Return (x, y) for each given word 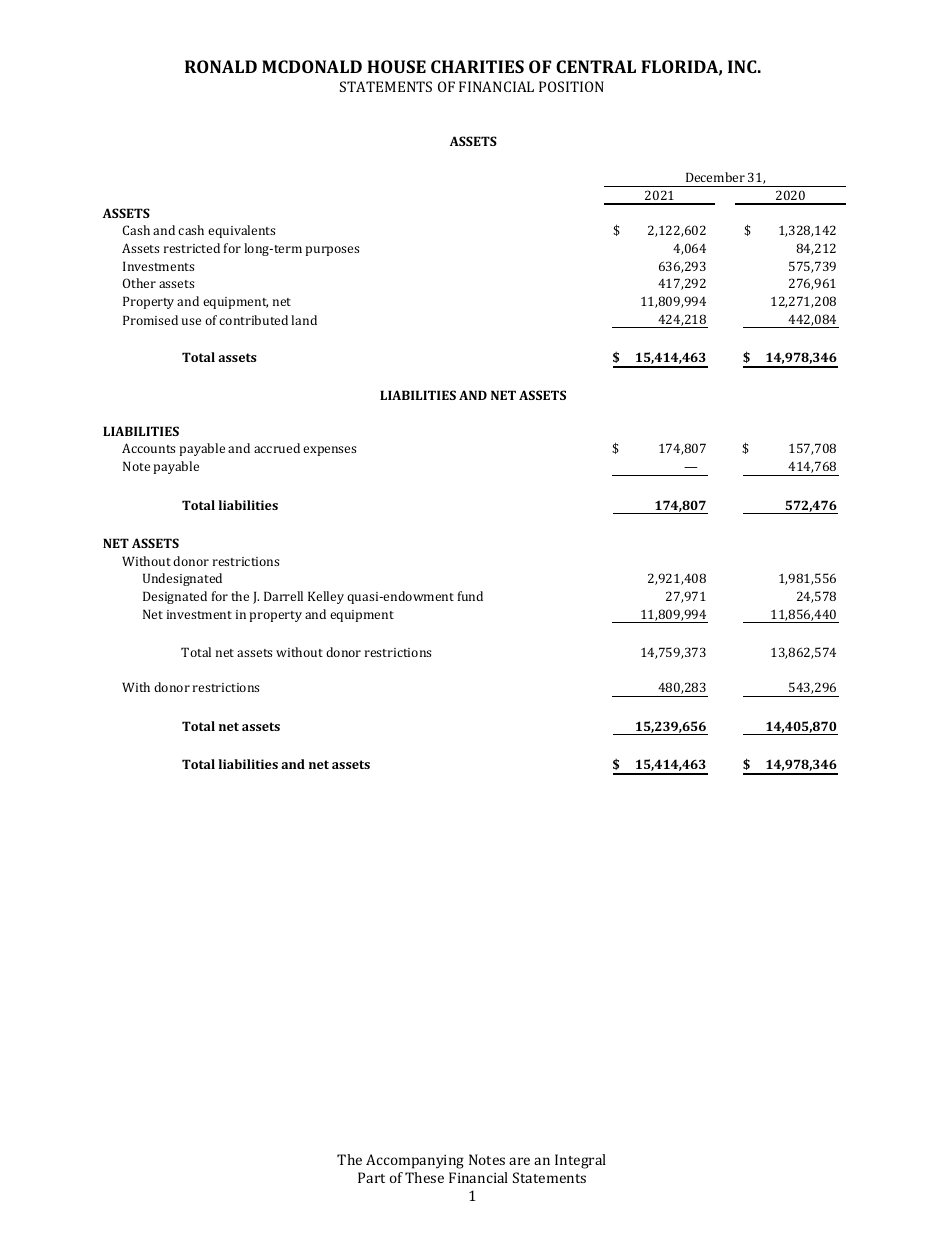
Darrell (283, 596)
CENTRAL (596, 66)
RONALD (221, 66)
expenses (329, 451)
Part (371, 1177)
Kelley (326, 597)
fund (470, 596)
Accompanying (415, 1161)
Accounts (148, 448)
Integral (580, 1161)
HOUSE (396, 66)
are (519, 1161)
